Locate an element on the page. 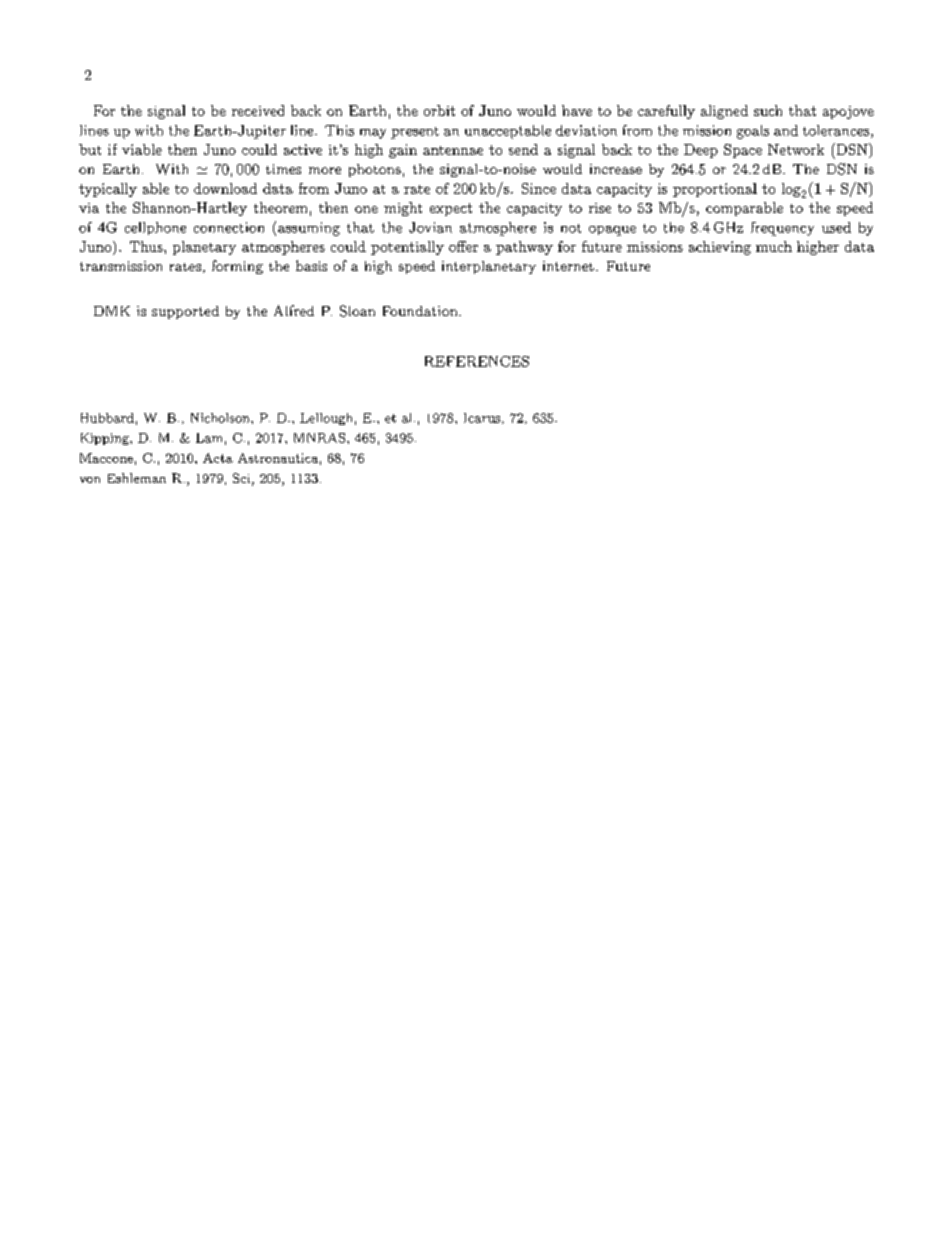 The height and width of the image is (1233, 952). received is located at coordinates (258, 110).
